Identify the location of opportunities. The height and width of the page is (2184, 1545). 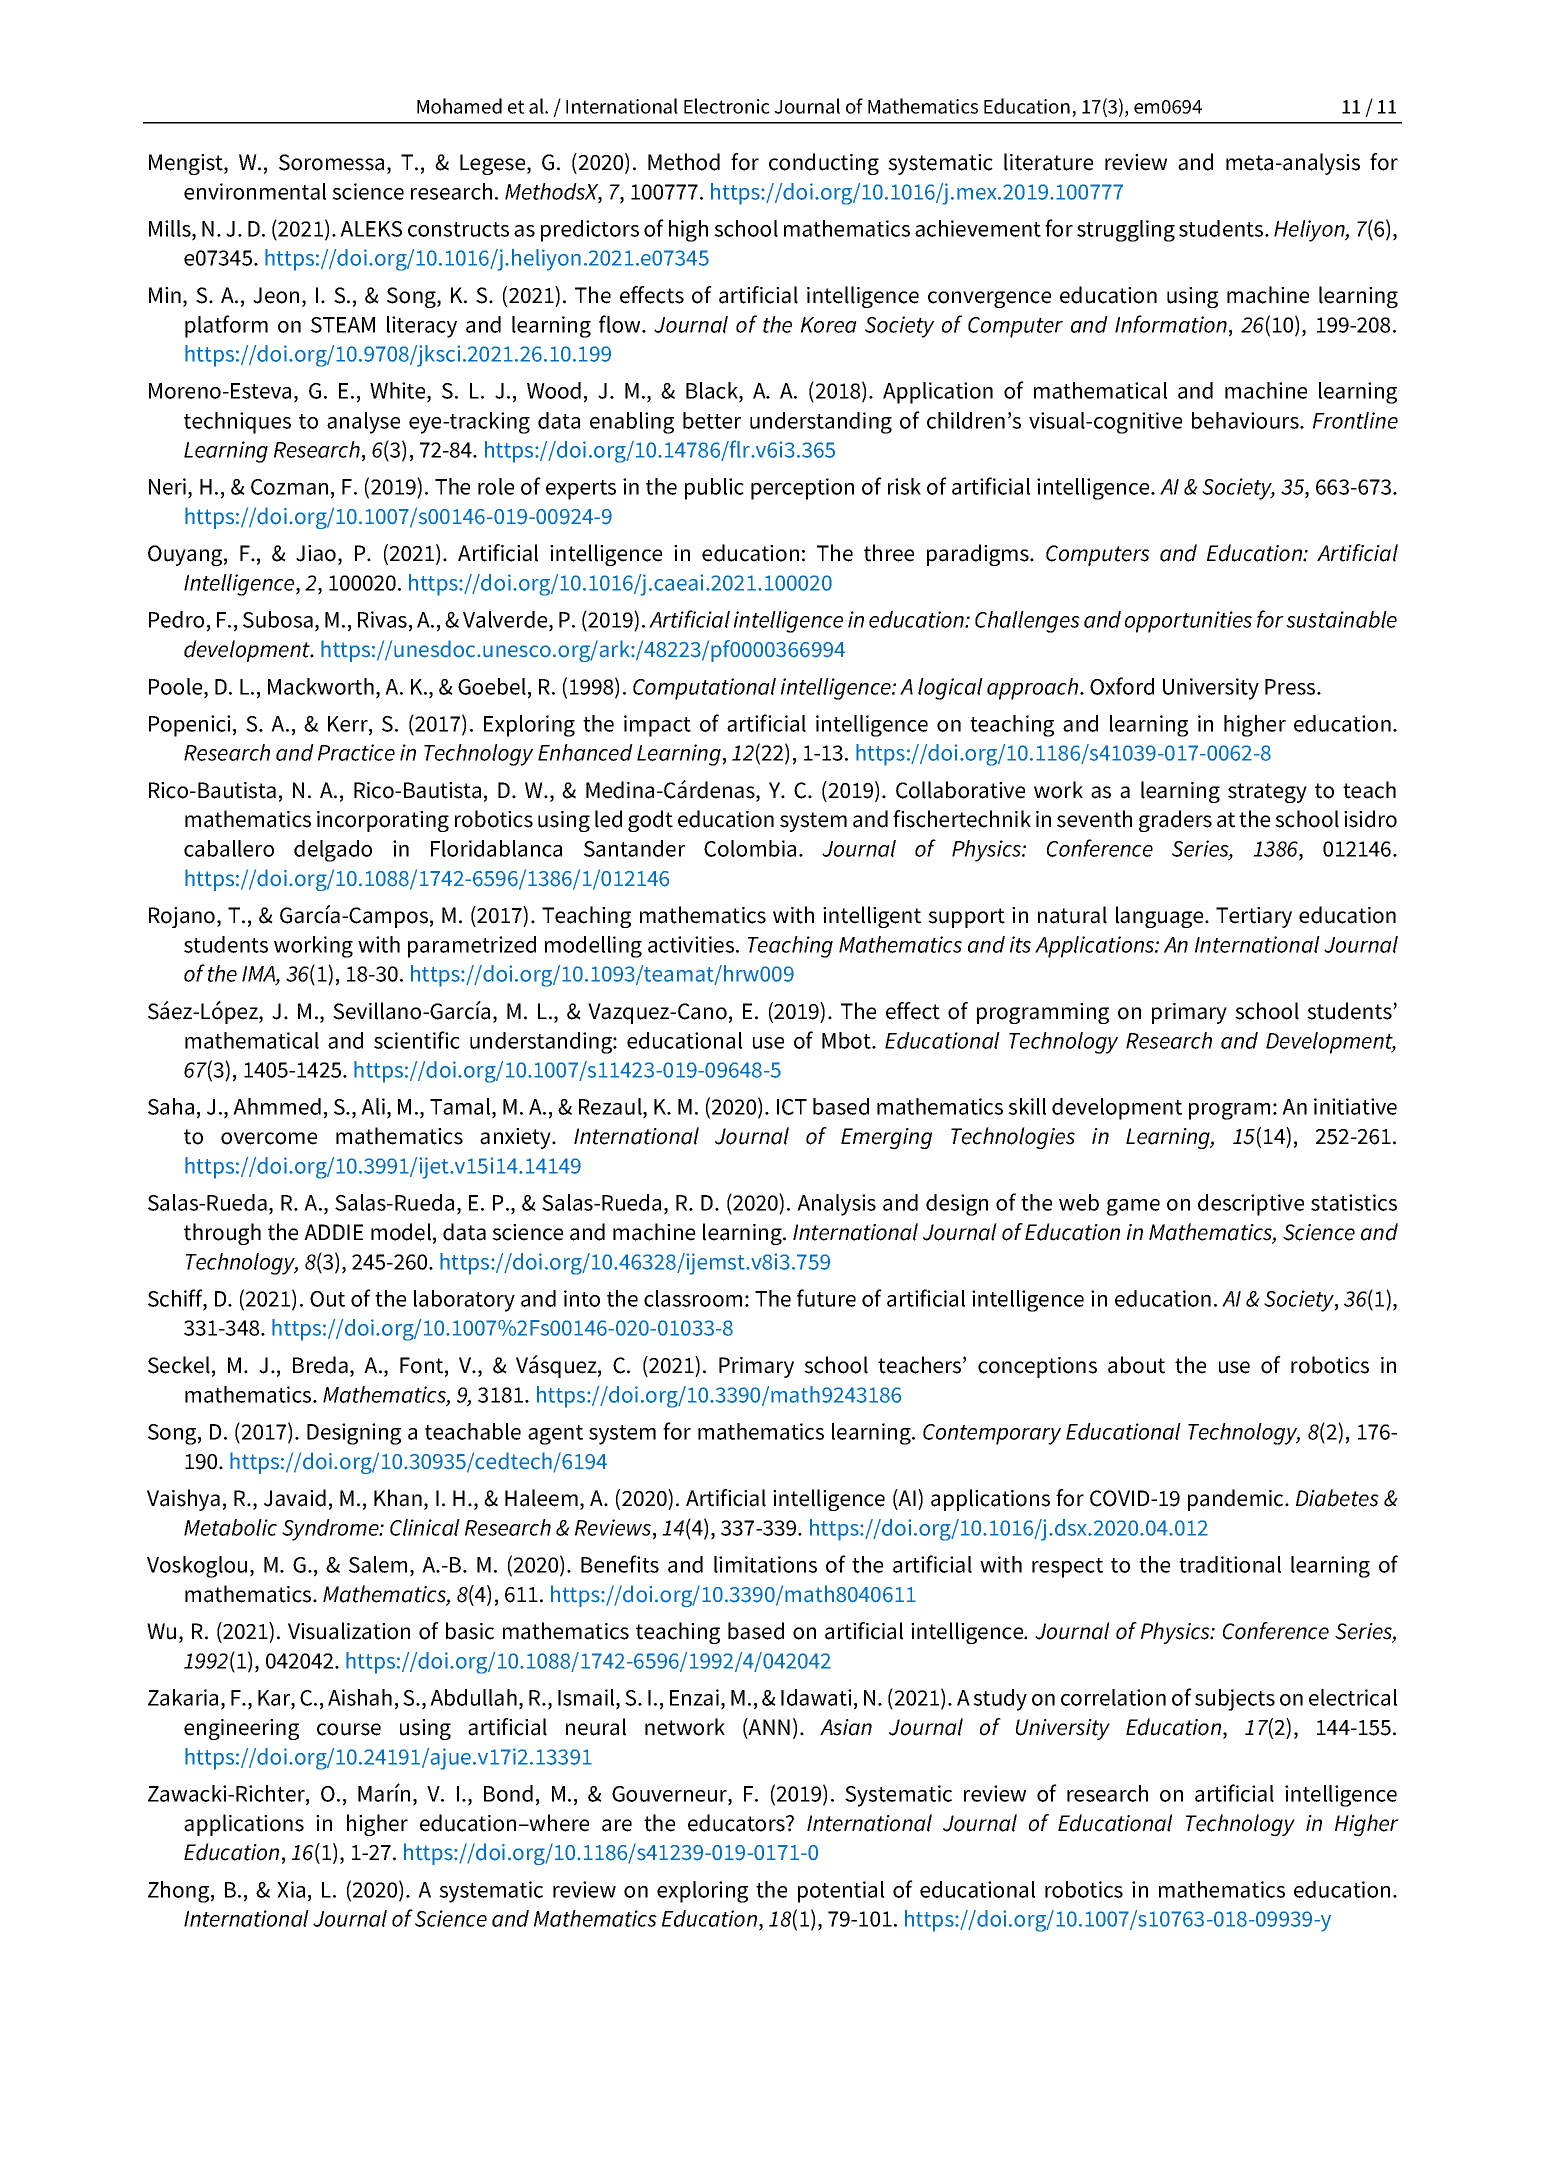
(1188, 622).
